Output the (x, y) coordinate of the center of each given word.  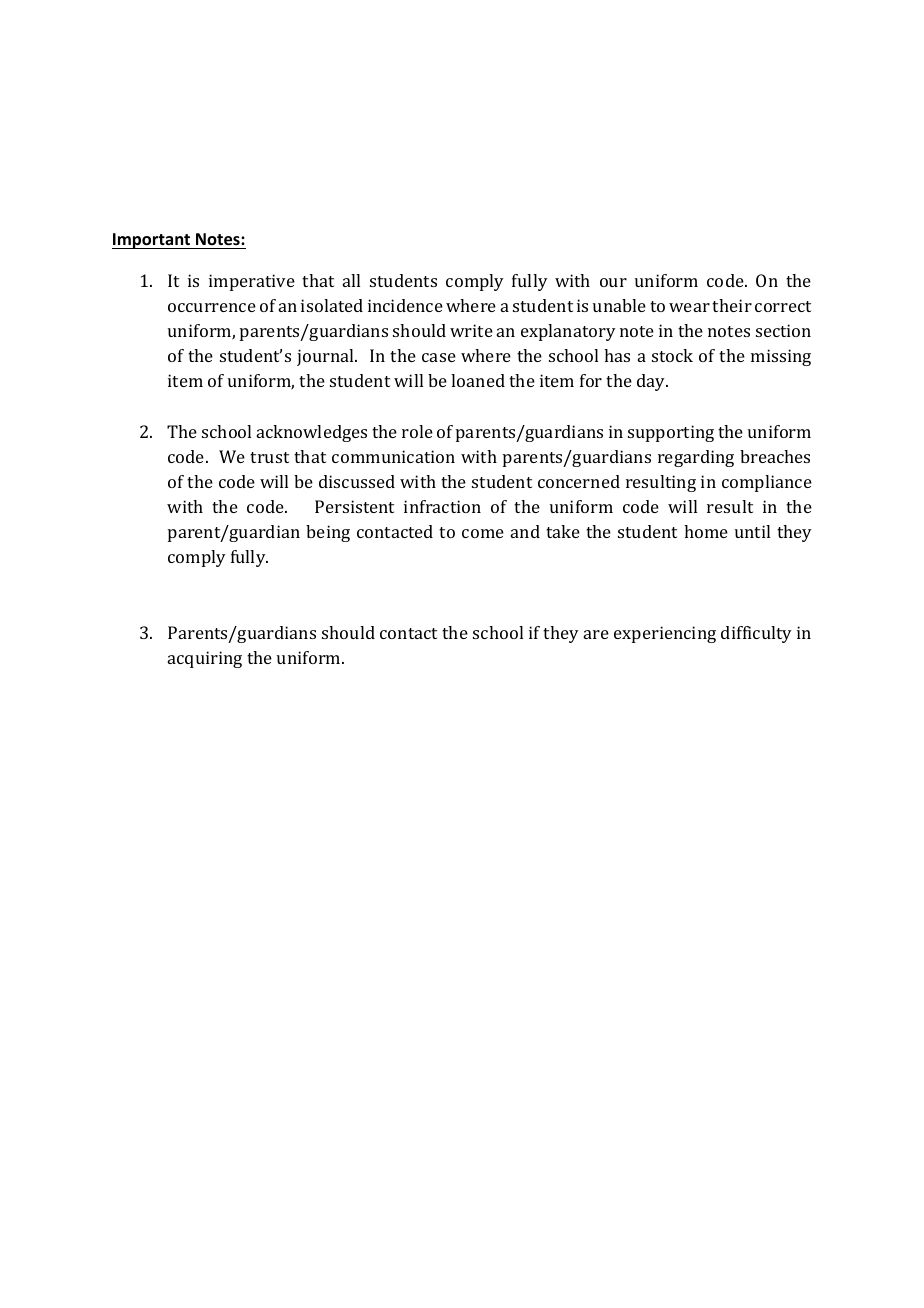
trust (269, 457)
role (417, 431)
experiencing (665, 634)
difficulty (756, 634)
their (732, 305)
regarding (696, 458)
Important (152, 241)
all (351, 280)
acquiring (205, 659)
